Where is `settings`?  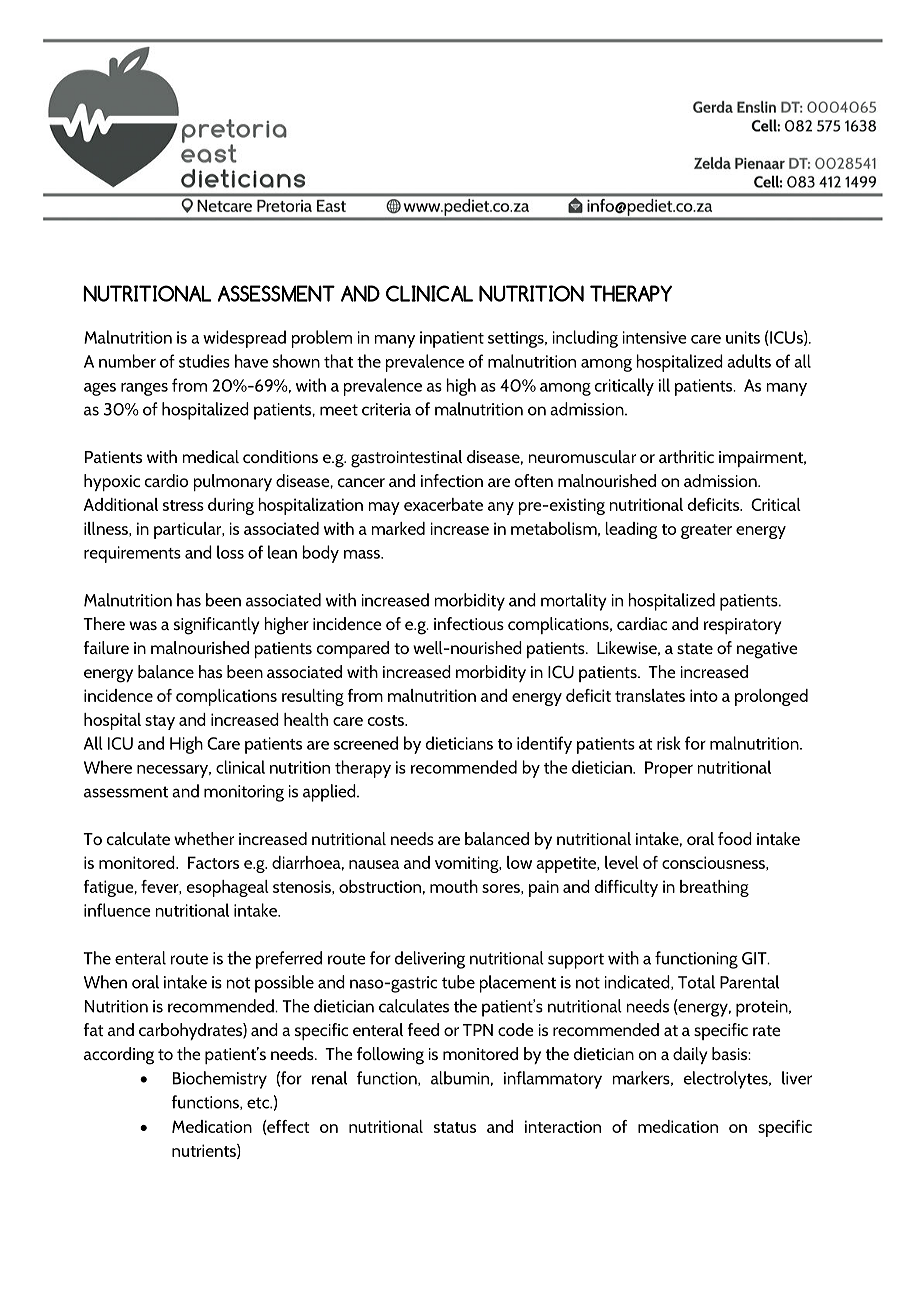 settings is located at coordinates (517, 339).
